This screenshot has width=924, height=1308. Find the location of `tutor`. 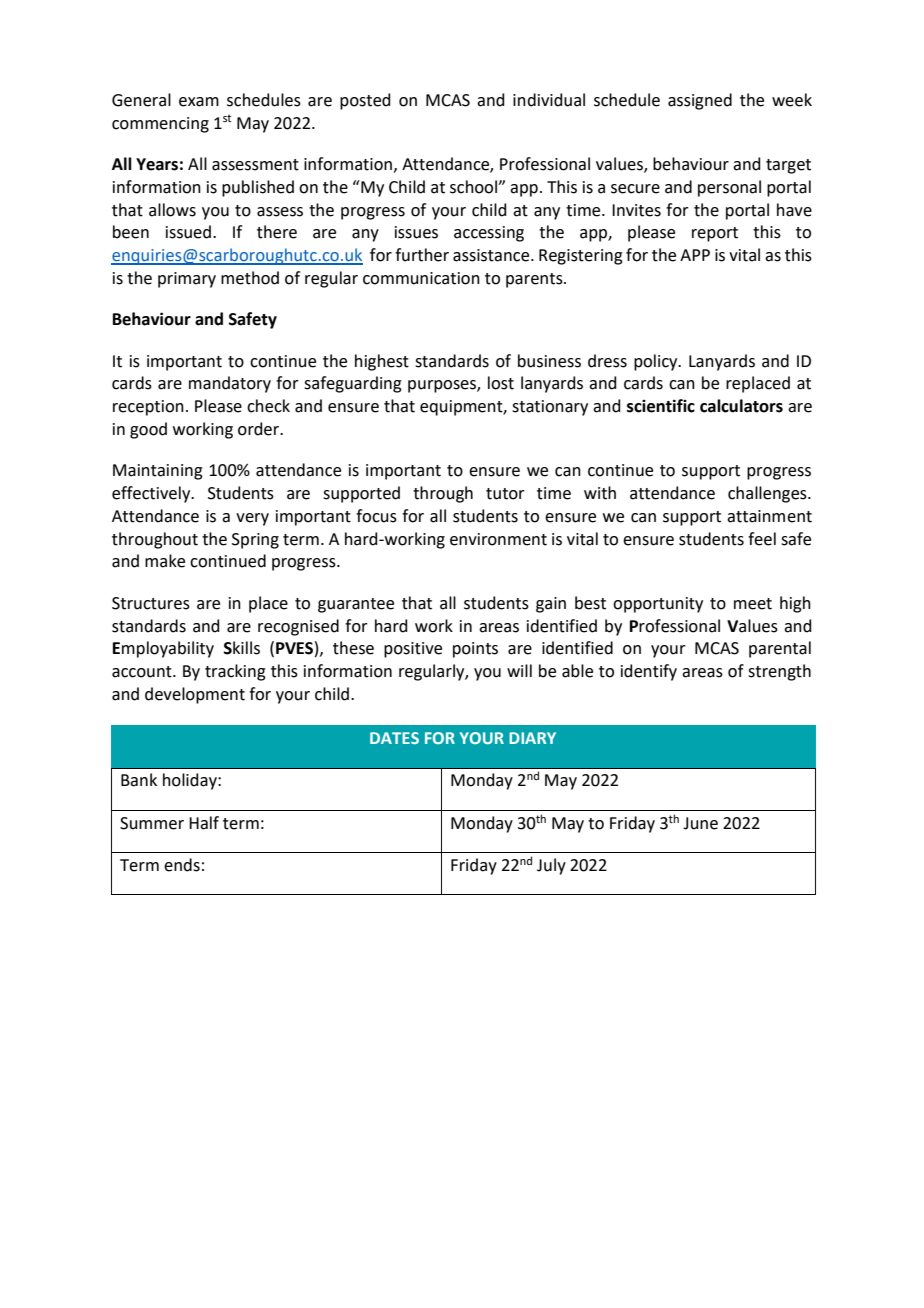

tutor is located at coordinates (505, 494).
